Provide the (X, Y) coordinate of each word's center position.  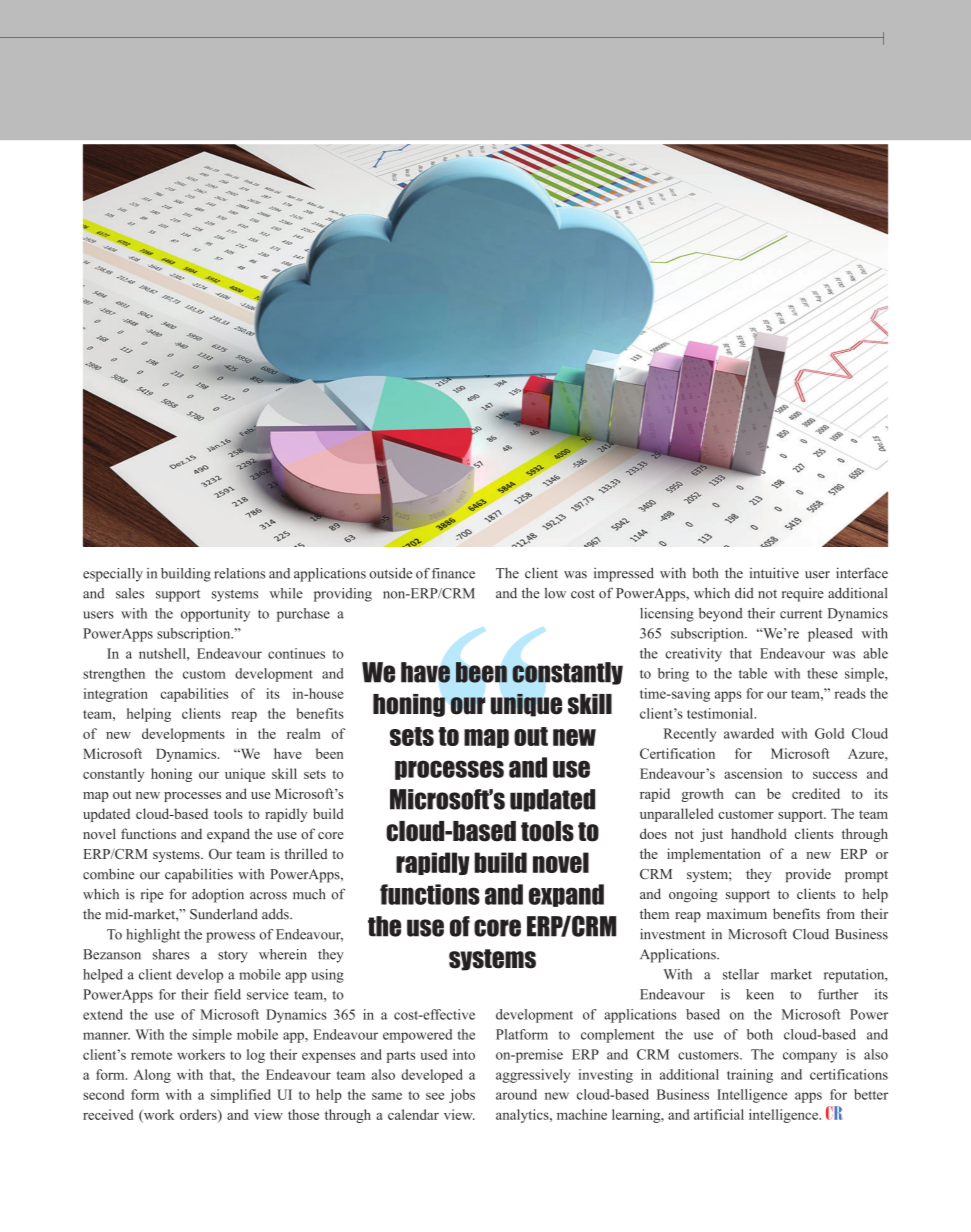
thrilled (306, 853)
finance (453, 573)
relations (239, 573)
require (803, 595)
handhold (759, 833)
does (653, 833)
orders (199, 1115)
